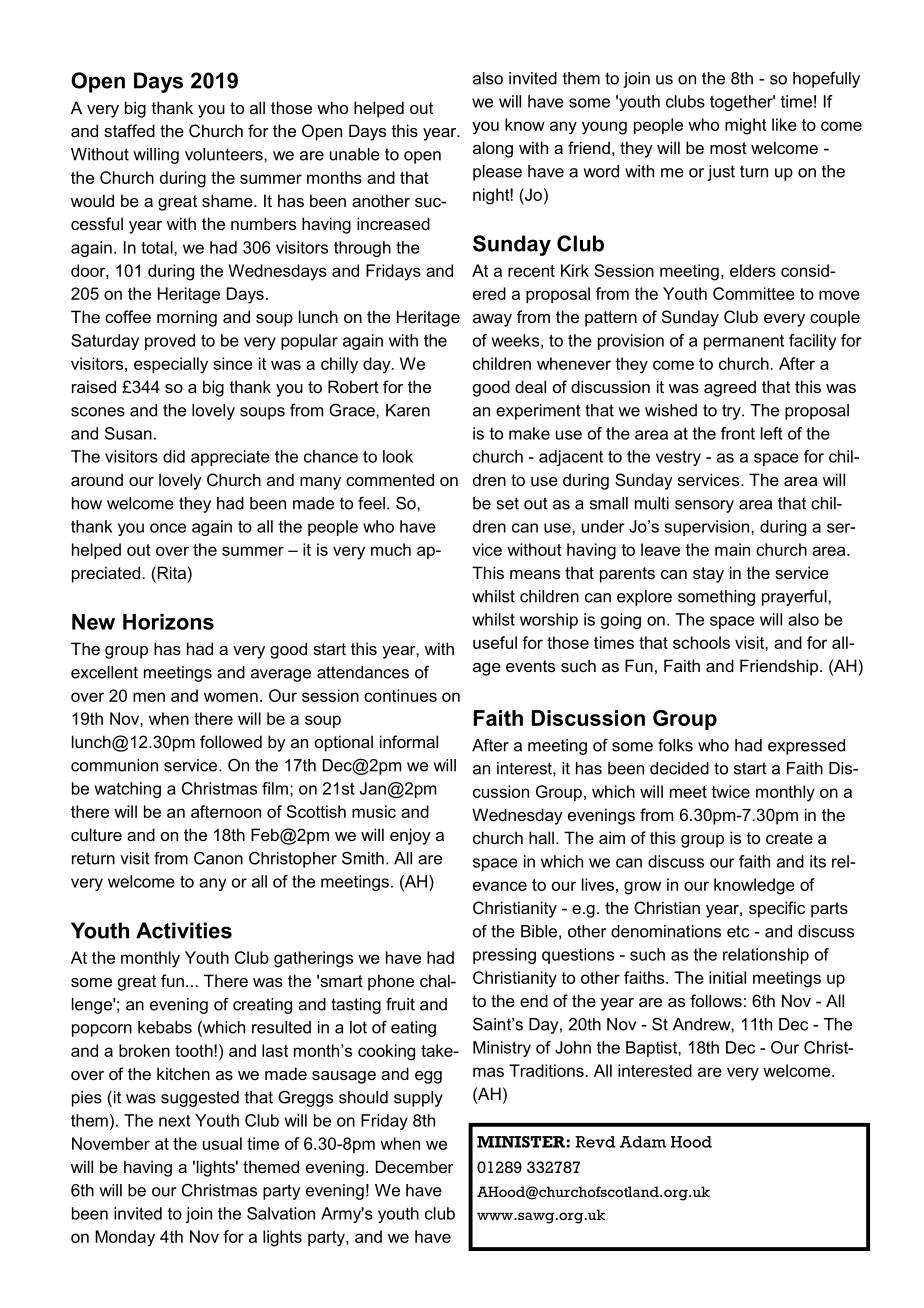  I want to click on useful, so click(495, 642).
